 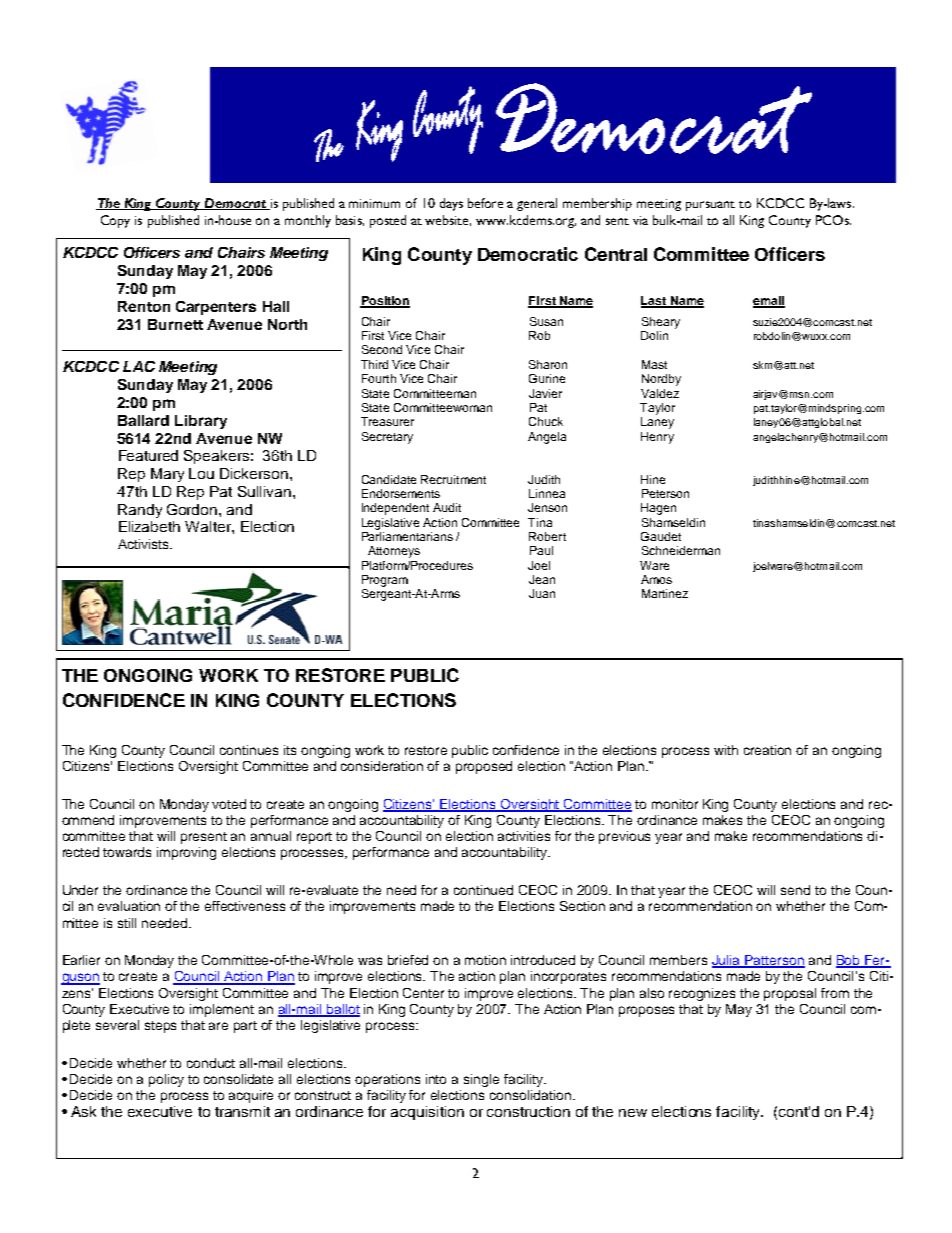 What do you see at coordinates (795, 890) in the page?
I see `send` at bounding box center [795, 890].
